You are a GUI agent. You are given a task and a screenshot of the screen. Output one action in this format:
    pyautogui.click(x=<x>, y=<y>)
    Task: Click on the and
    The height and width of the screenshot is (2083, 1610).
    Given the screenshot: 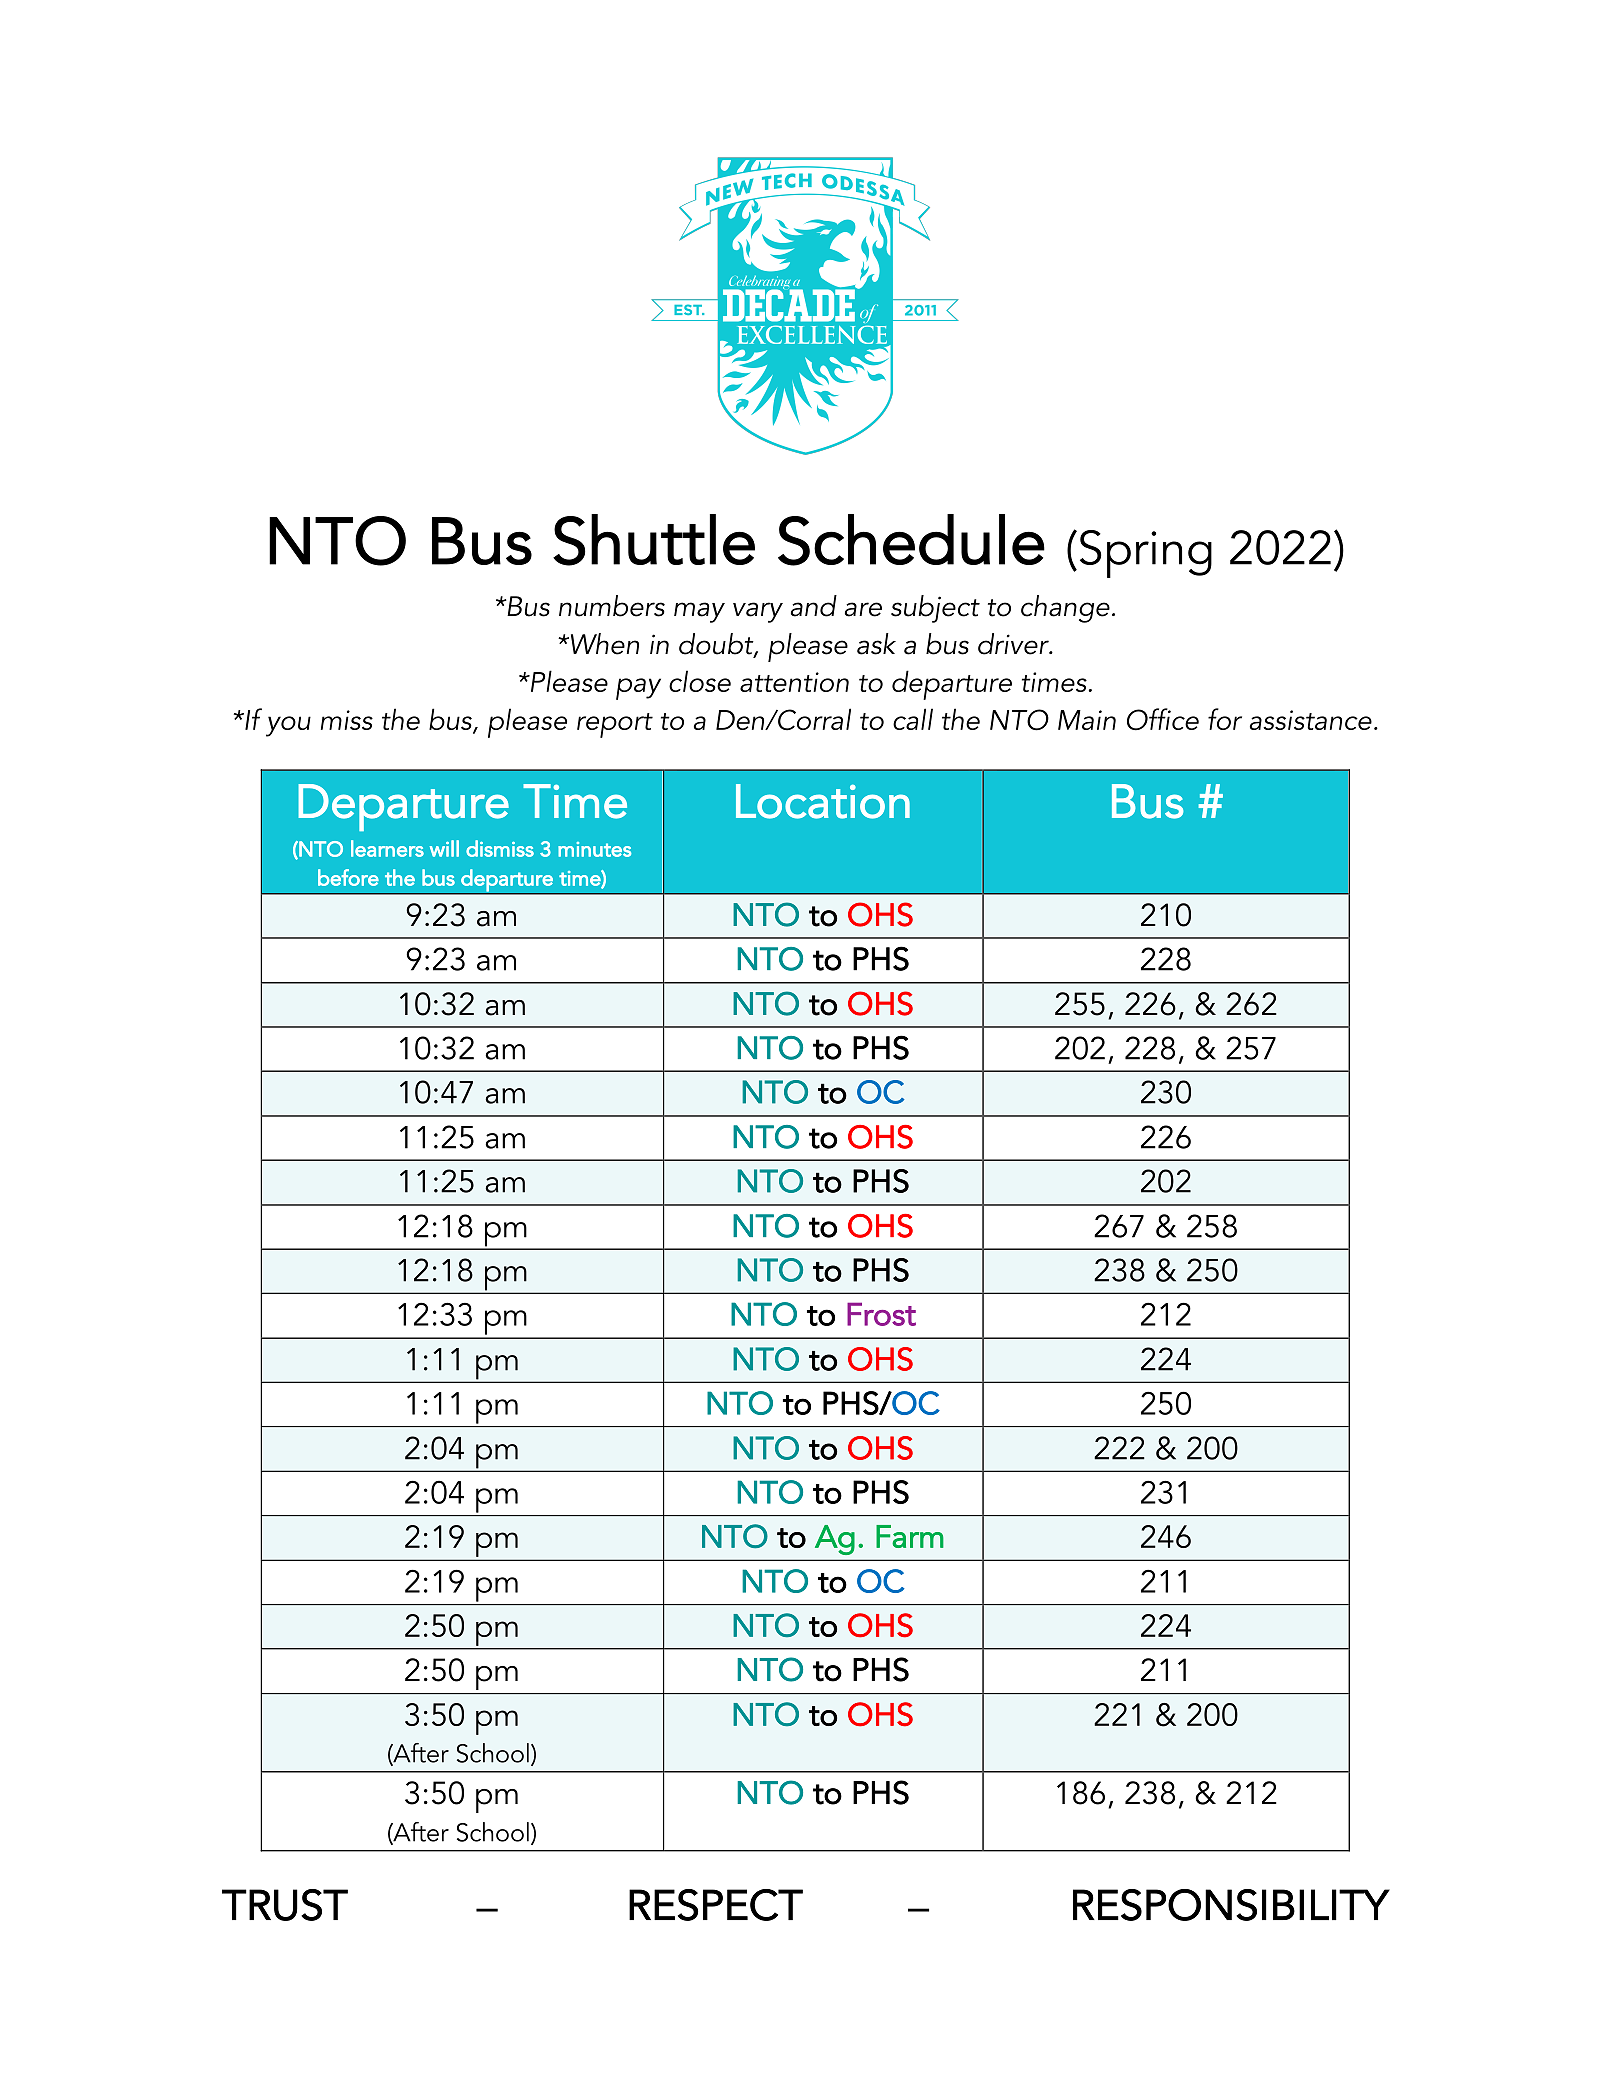 What is the action you would take?
    pyautogui.click(x=814, y=606)
